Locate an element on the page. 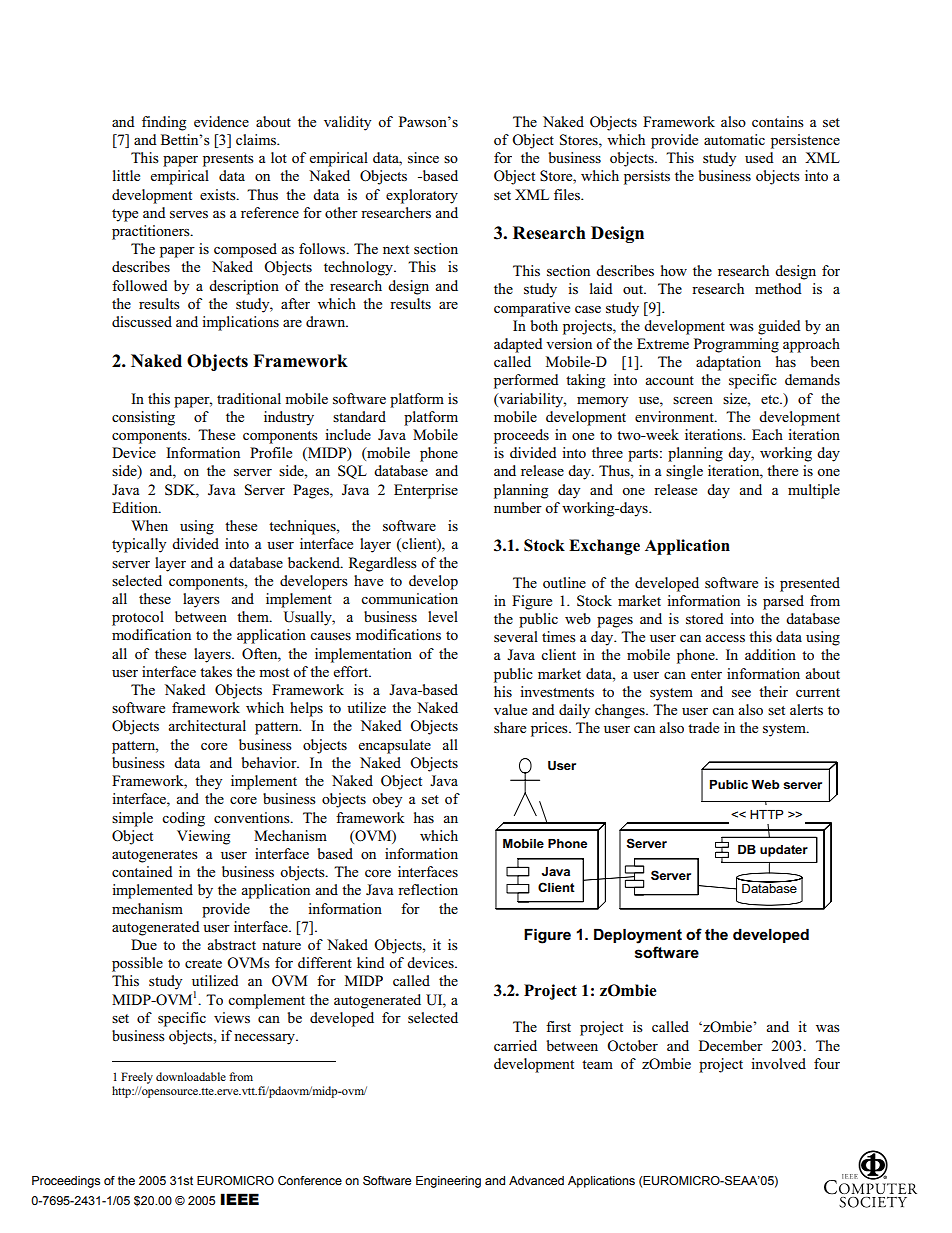 This page has width=952, height=1233. proceeds is located at coordinates (521, 436).
